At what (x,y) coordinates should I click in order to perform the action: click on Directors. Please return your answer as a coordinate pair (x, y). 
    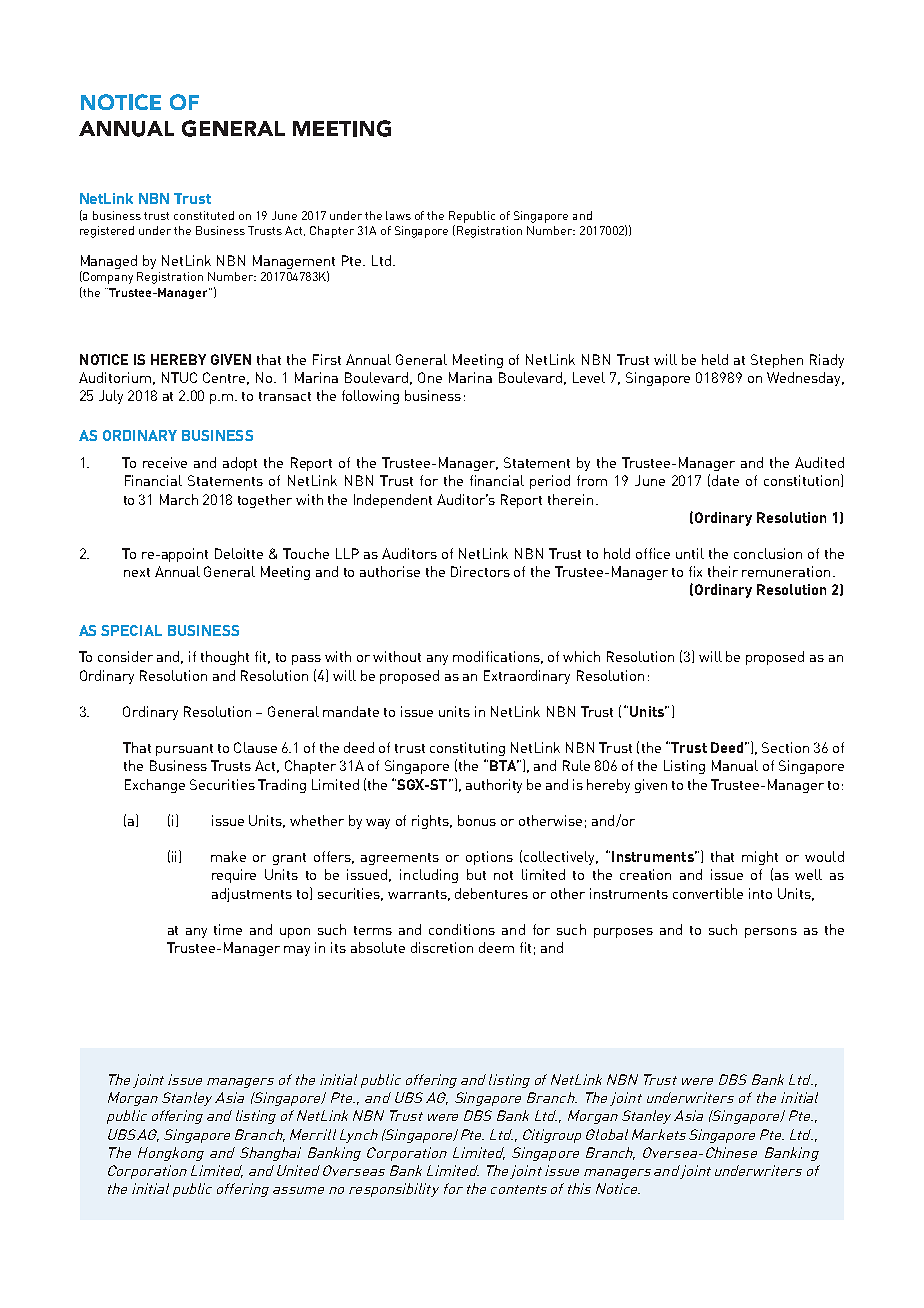
    Looking at the image, I should click on (480, 571).
